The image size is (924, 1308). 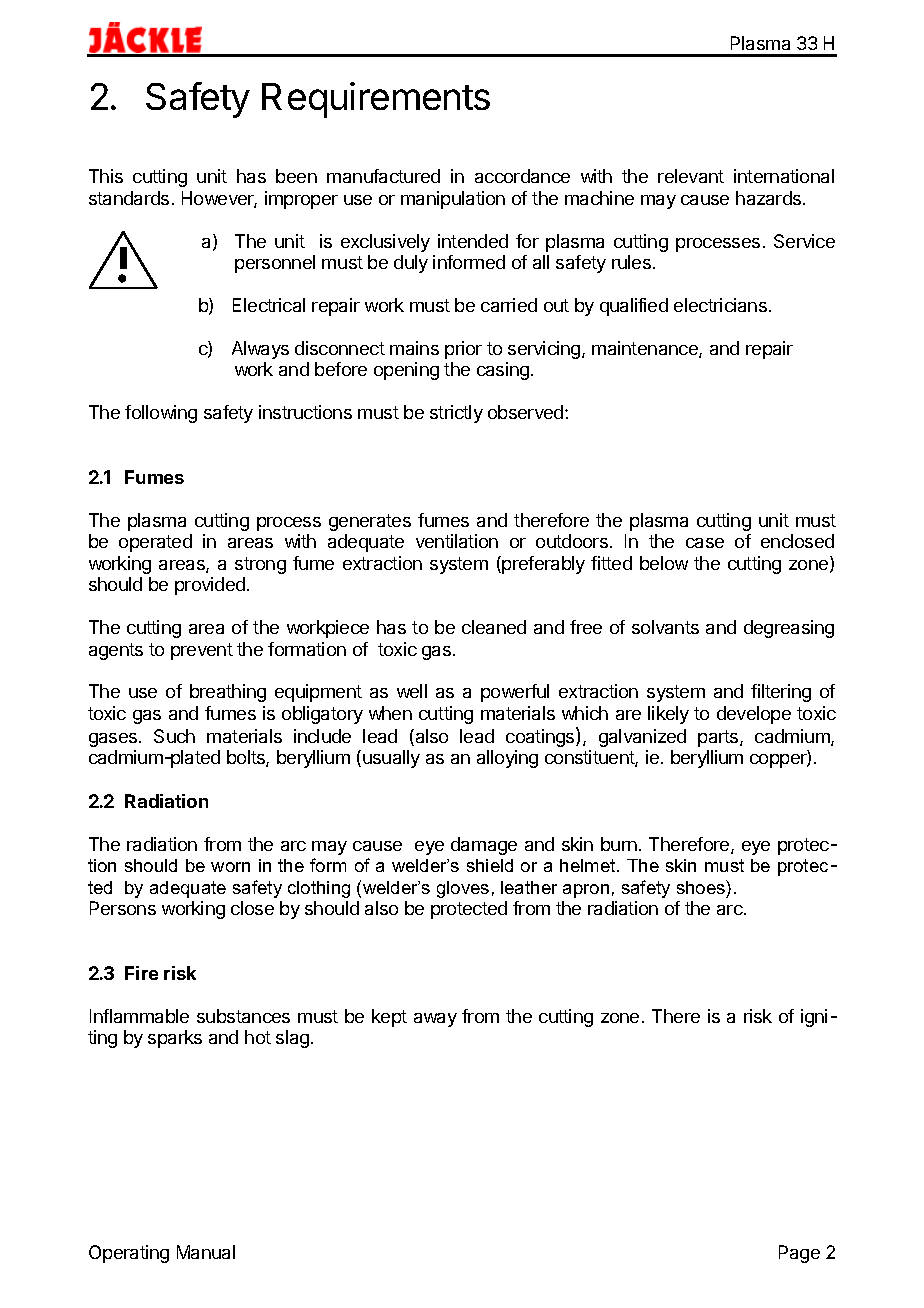 I want to click on prevent, so click(x=202, y=651).
